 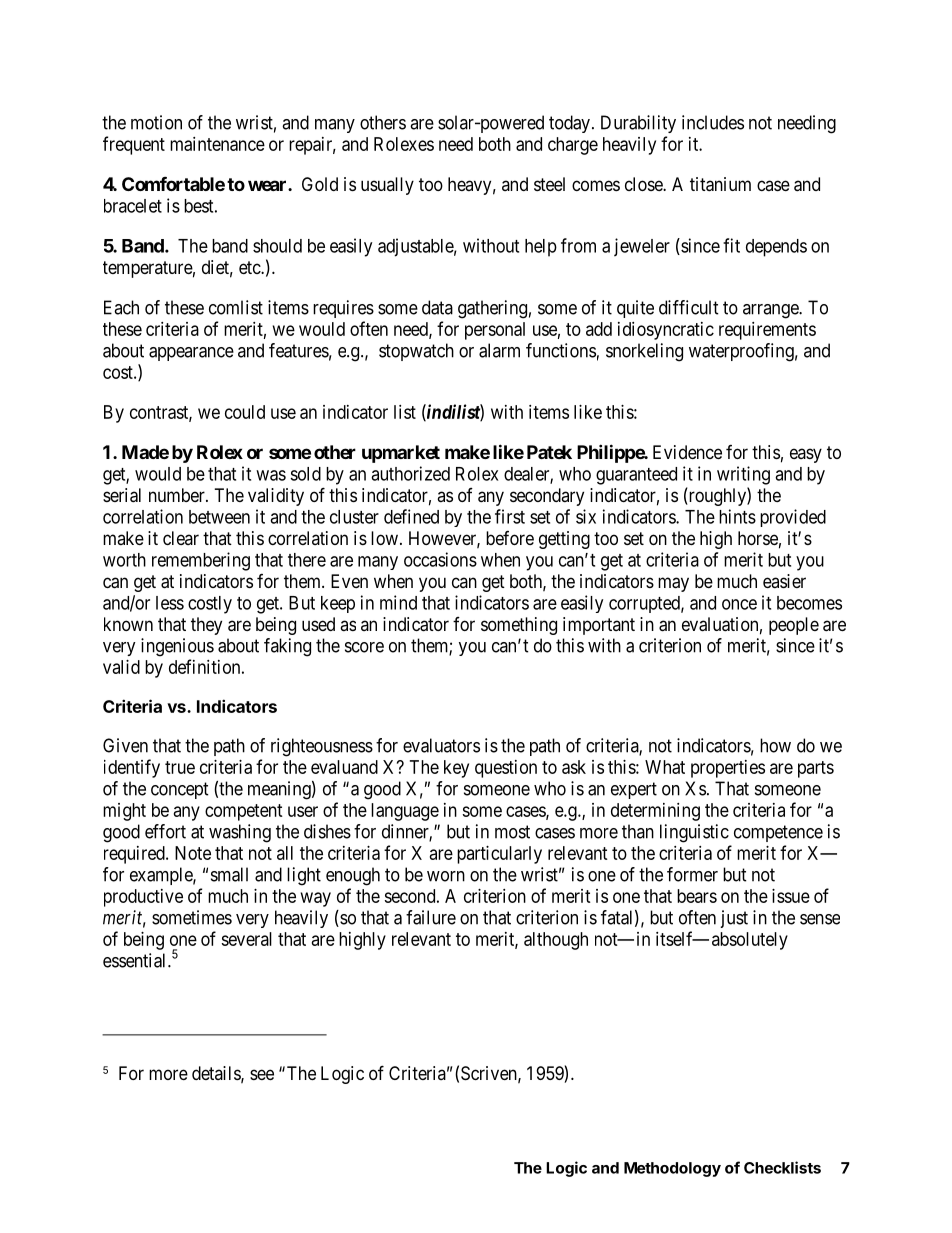 I want to click on see, so click(x=262, y=1074).
